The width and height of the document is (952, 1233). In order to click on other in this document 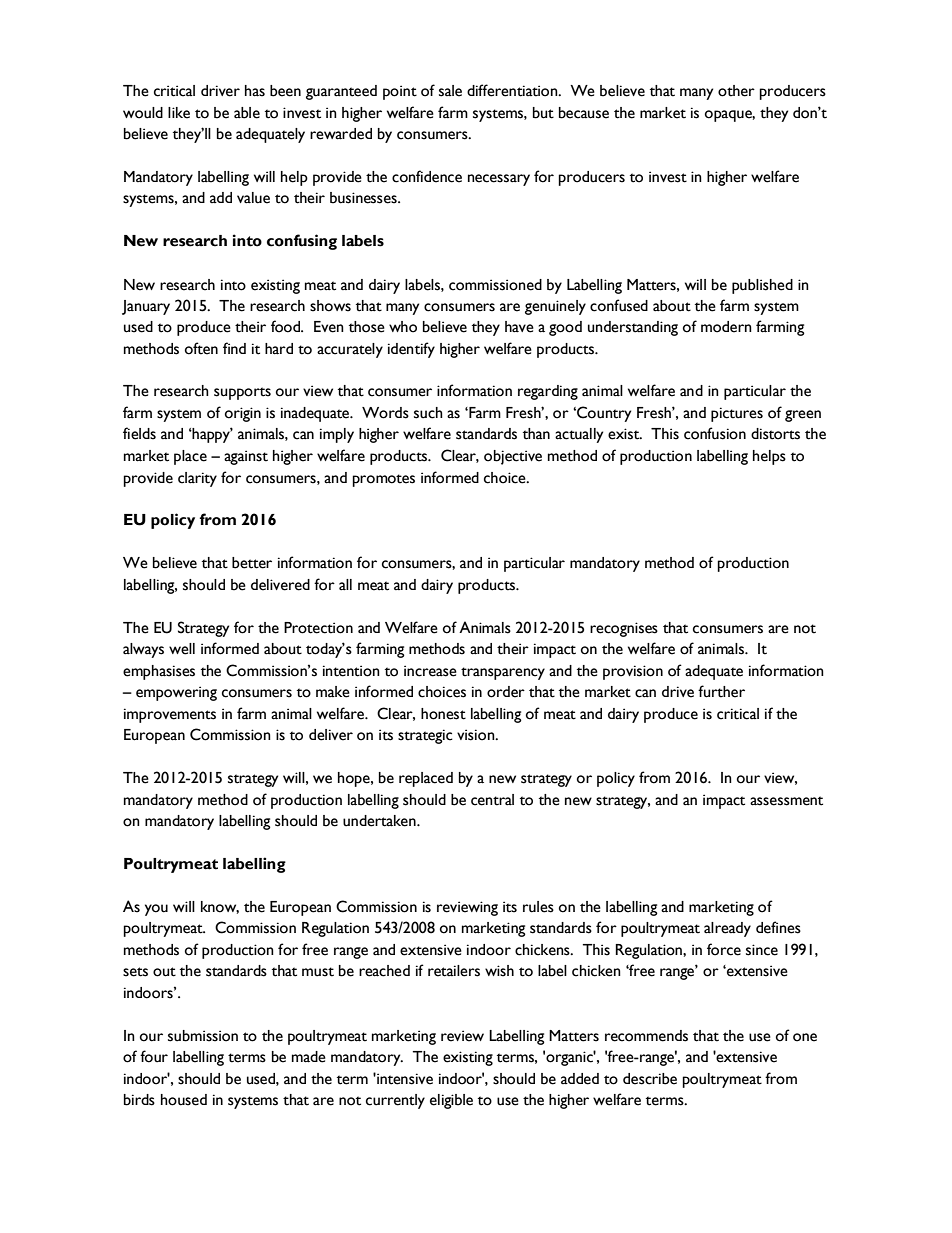, I will do `click(736, 91)`.
